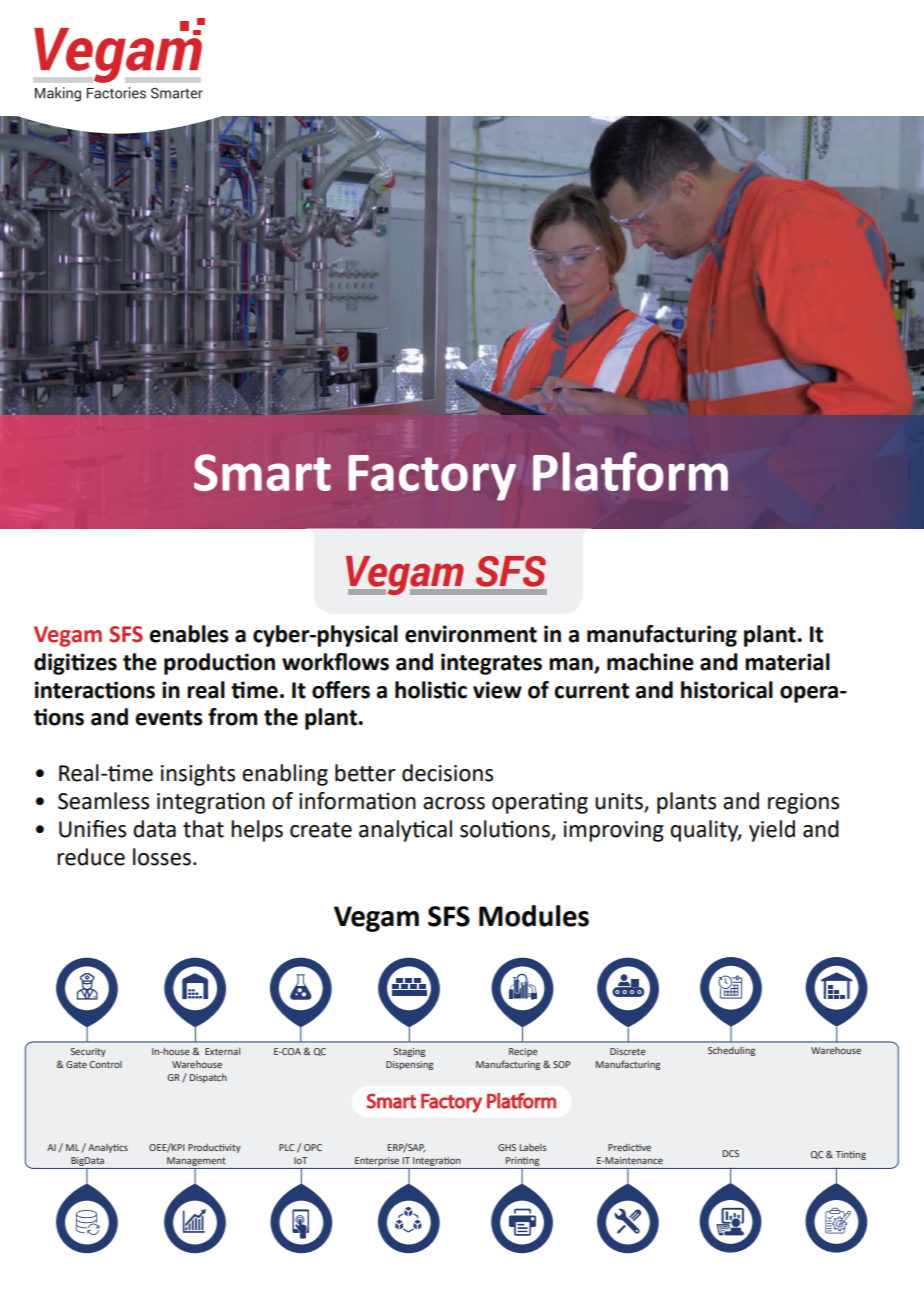  I want to click on decisions, so click(447, 773).
